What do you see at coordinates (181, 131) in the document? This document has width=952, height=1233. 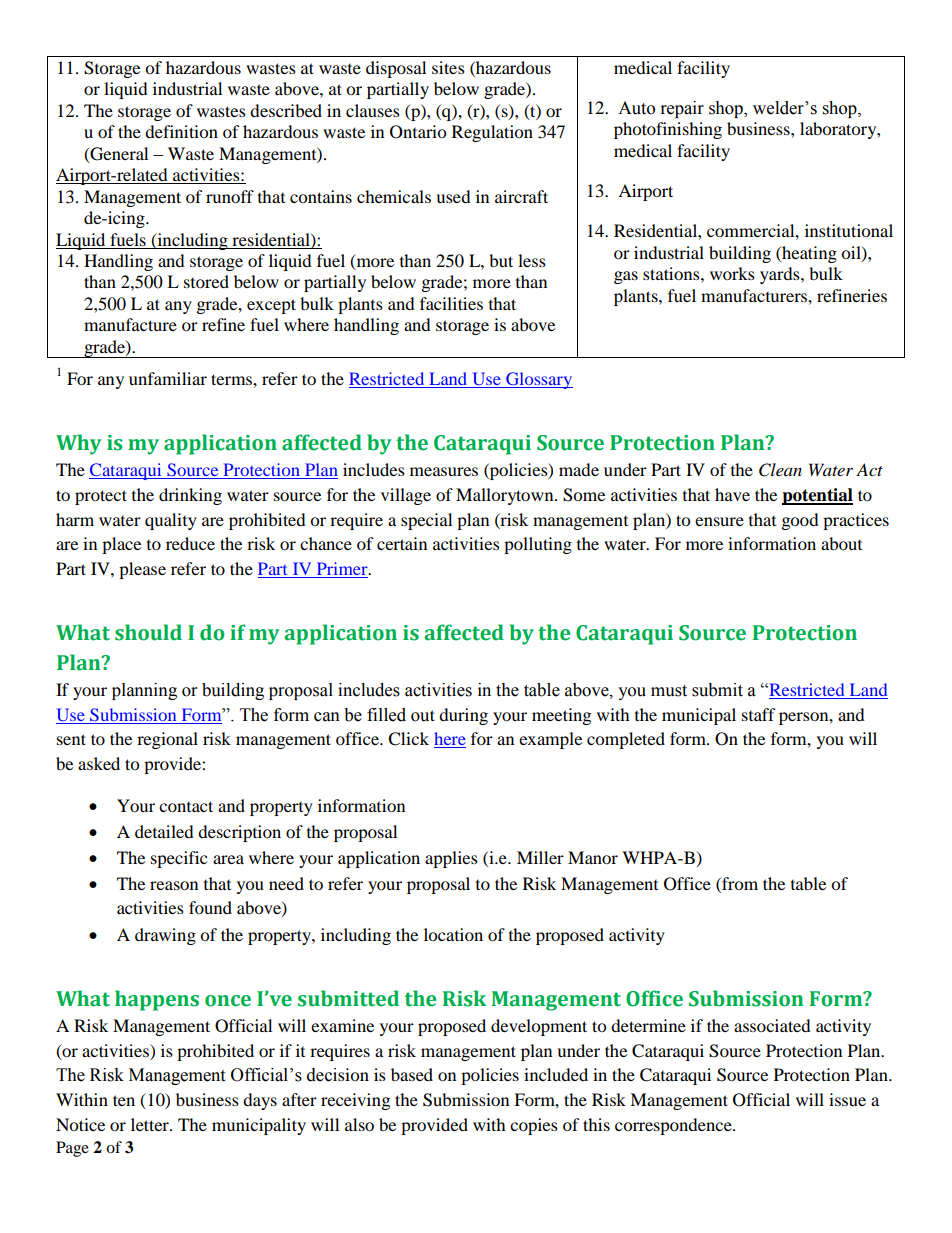 I see `definition` at bounding box center [181, 131].
